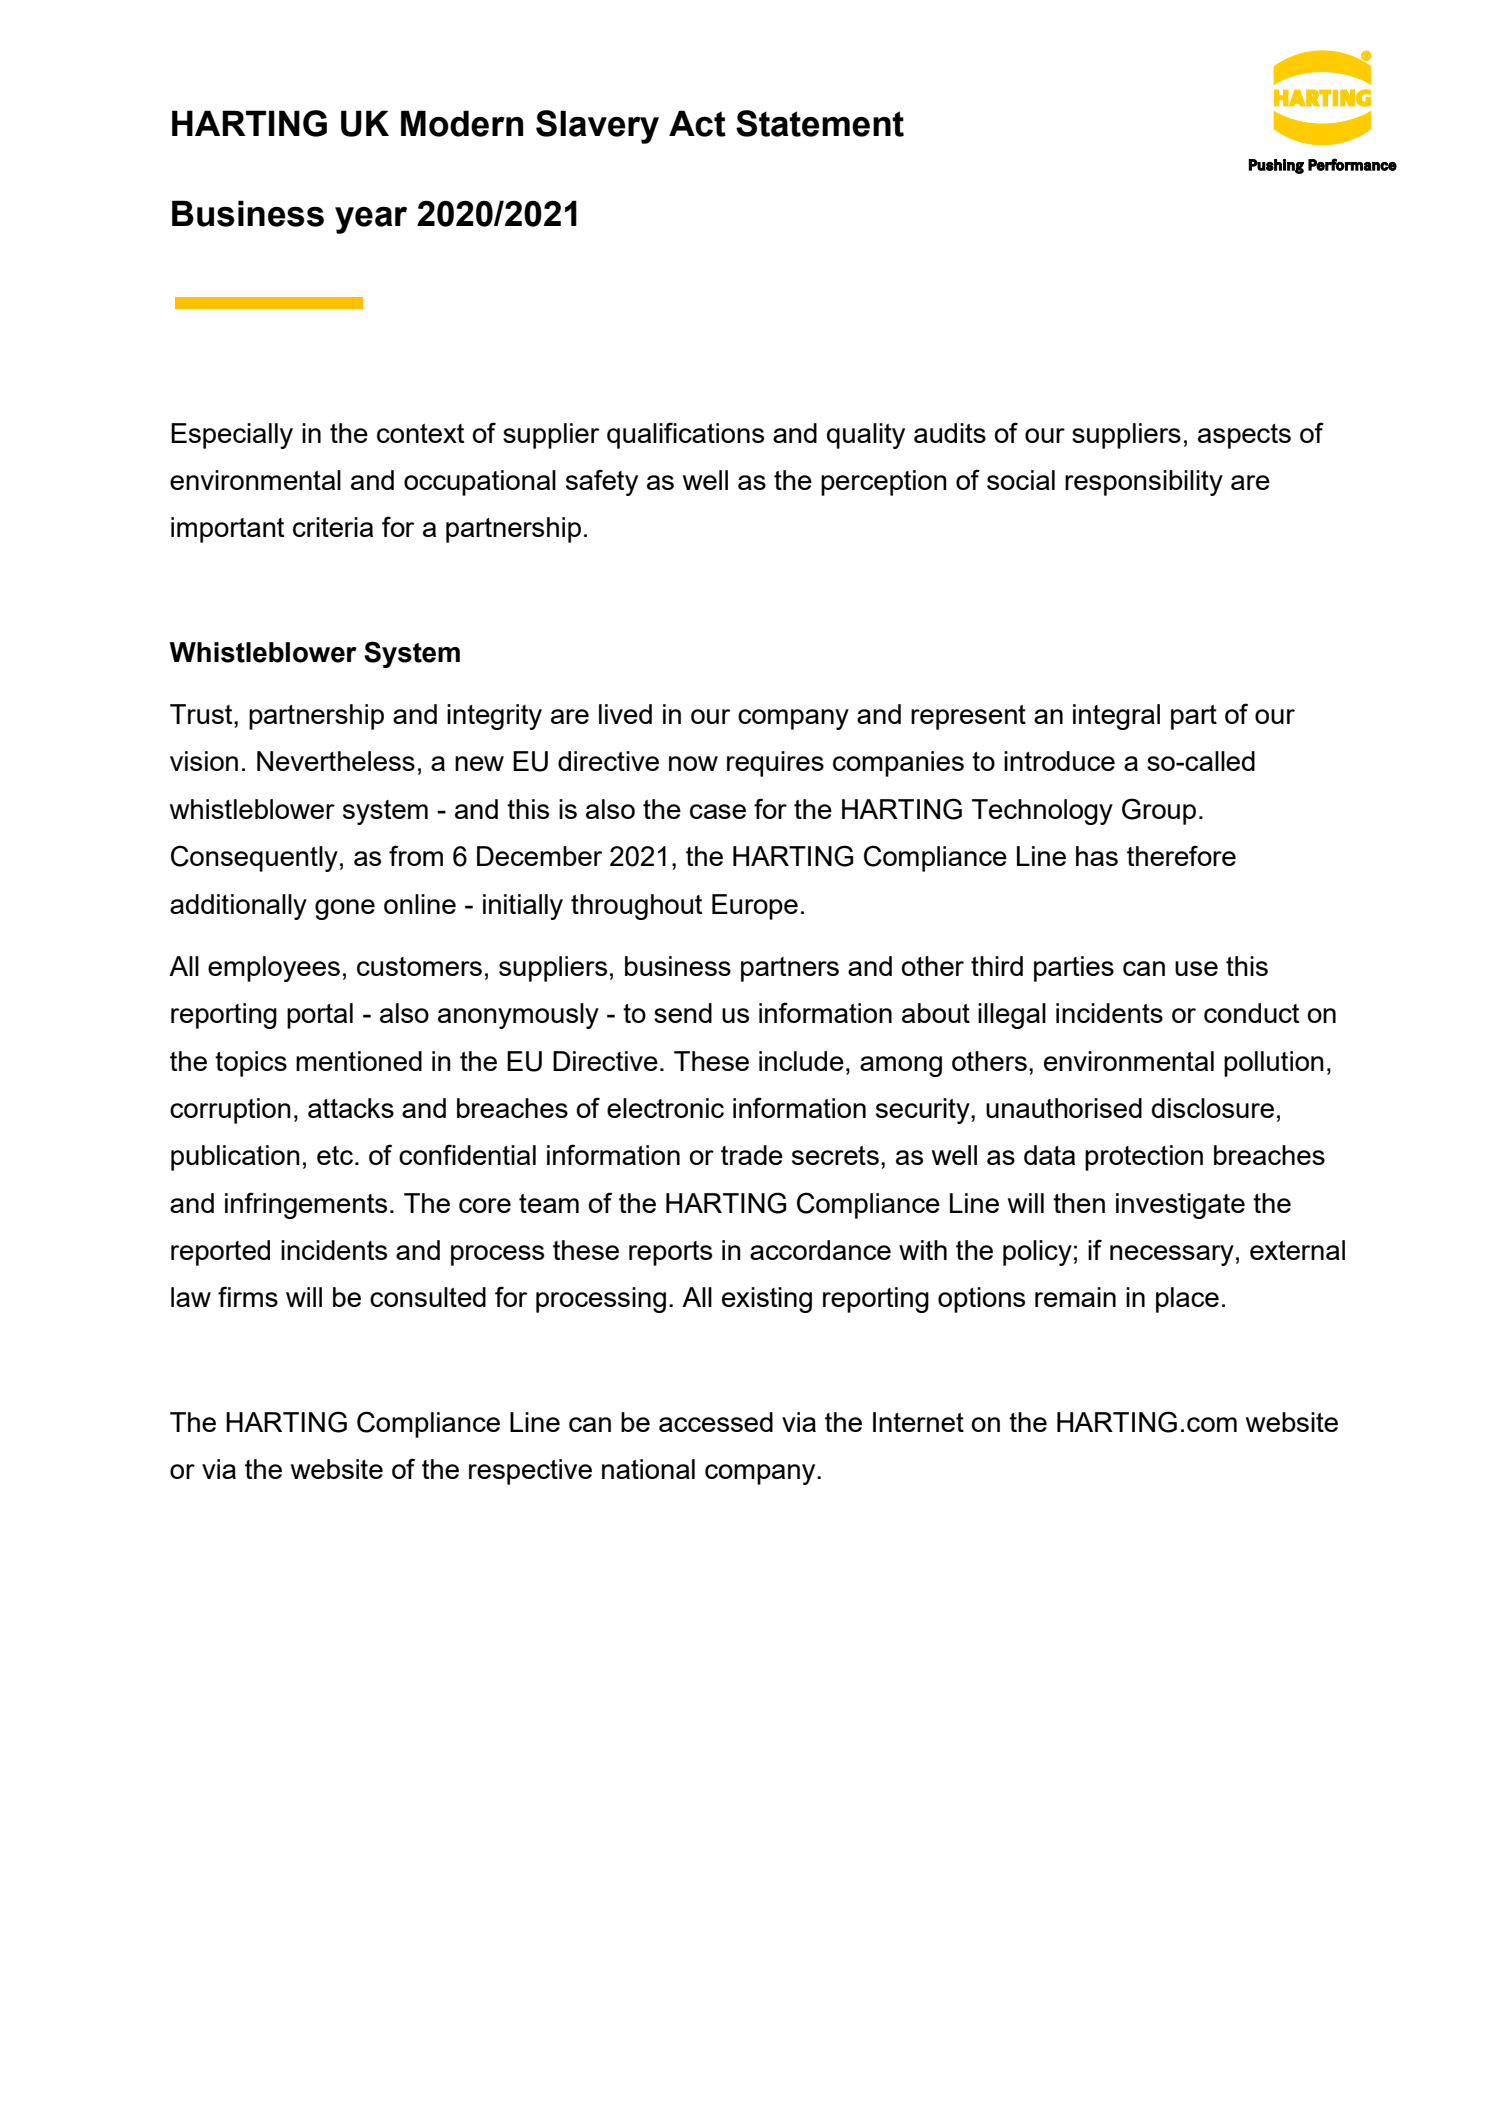 The width and height of the screenshot is (1486, 2101). What do you see at coordinates (685, 435) in the screenshot?
I see `qualifications` at bounding box center [685, 435].
